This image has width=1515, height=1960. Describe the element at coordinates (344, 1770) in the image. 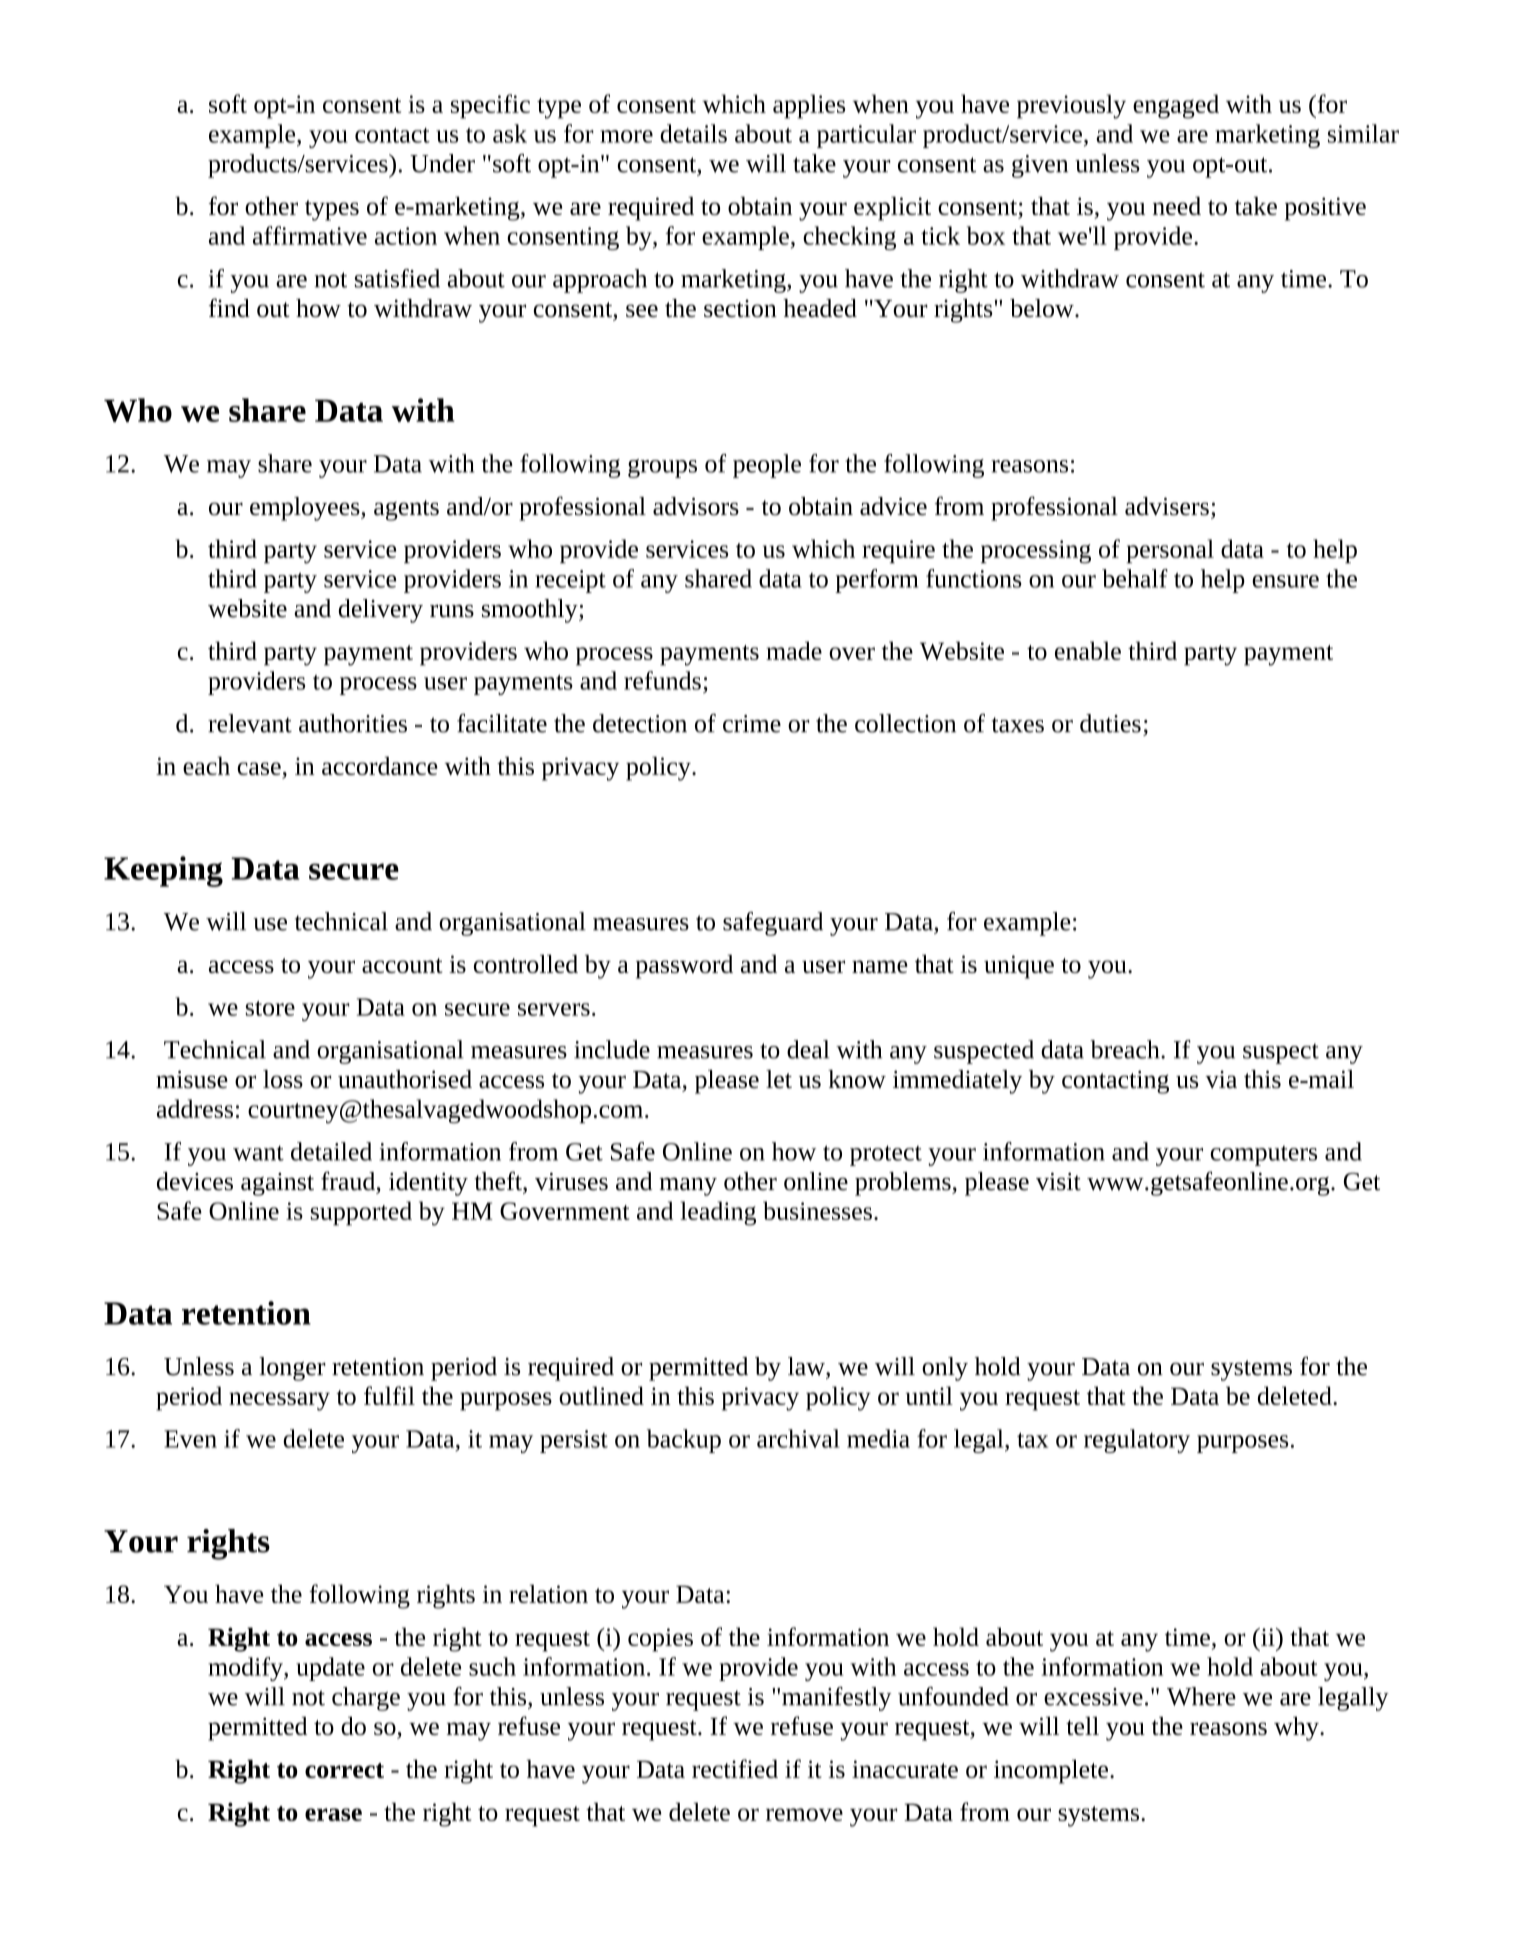

I see `correct` at that location.
